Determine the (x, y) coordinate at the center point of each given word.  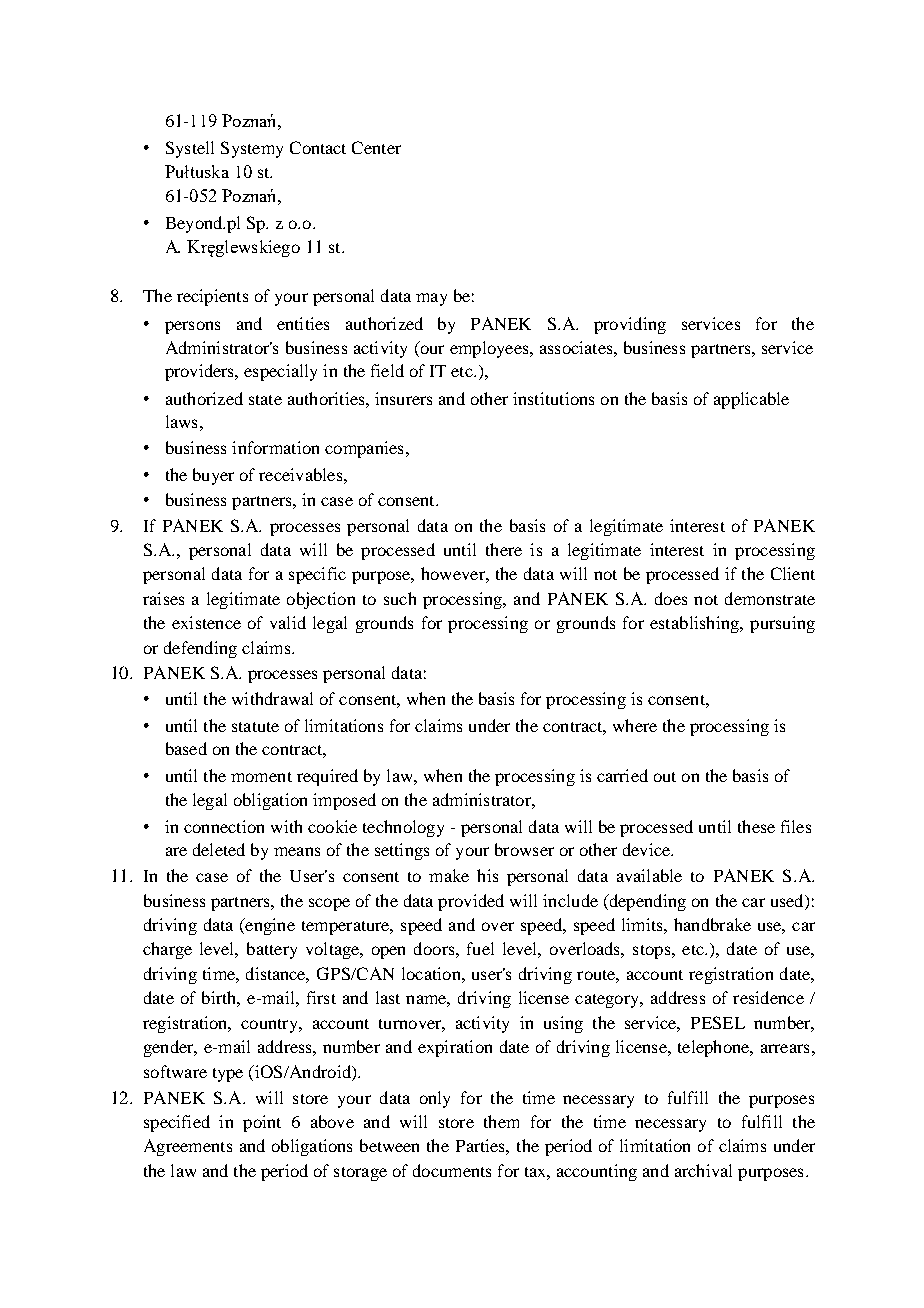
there (504, 549)
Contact (318, 147)
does (671, 598)
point (262, 1123)
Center (376, 147)
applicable (751, 400)
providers (201, 372)
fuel (480, 948)
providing (630, 325)
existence (206, 622)
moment (261, 777)
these (756, 826)
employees (490, 349)
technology (403, 828)
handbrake (712, 924)
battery (272, 950)
